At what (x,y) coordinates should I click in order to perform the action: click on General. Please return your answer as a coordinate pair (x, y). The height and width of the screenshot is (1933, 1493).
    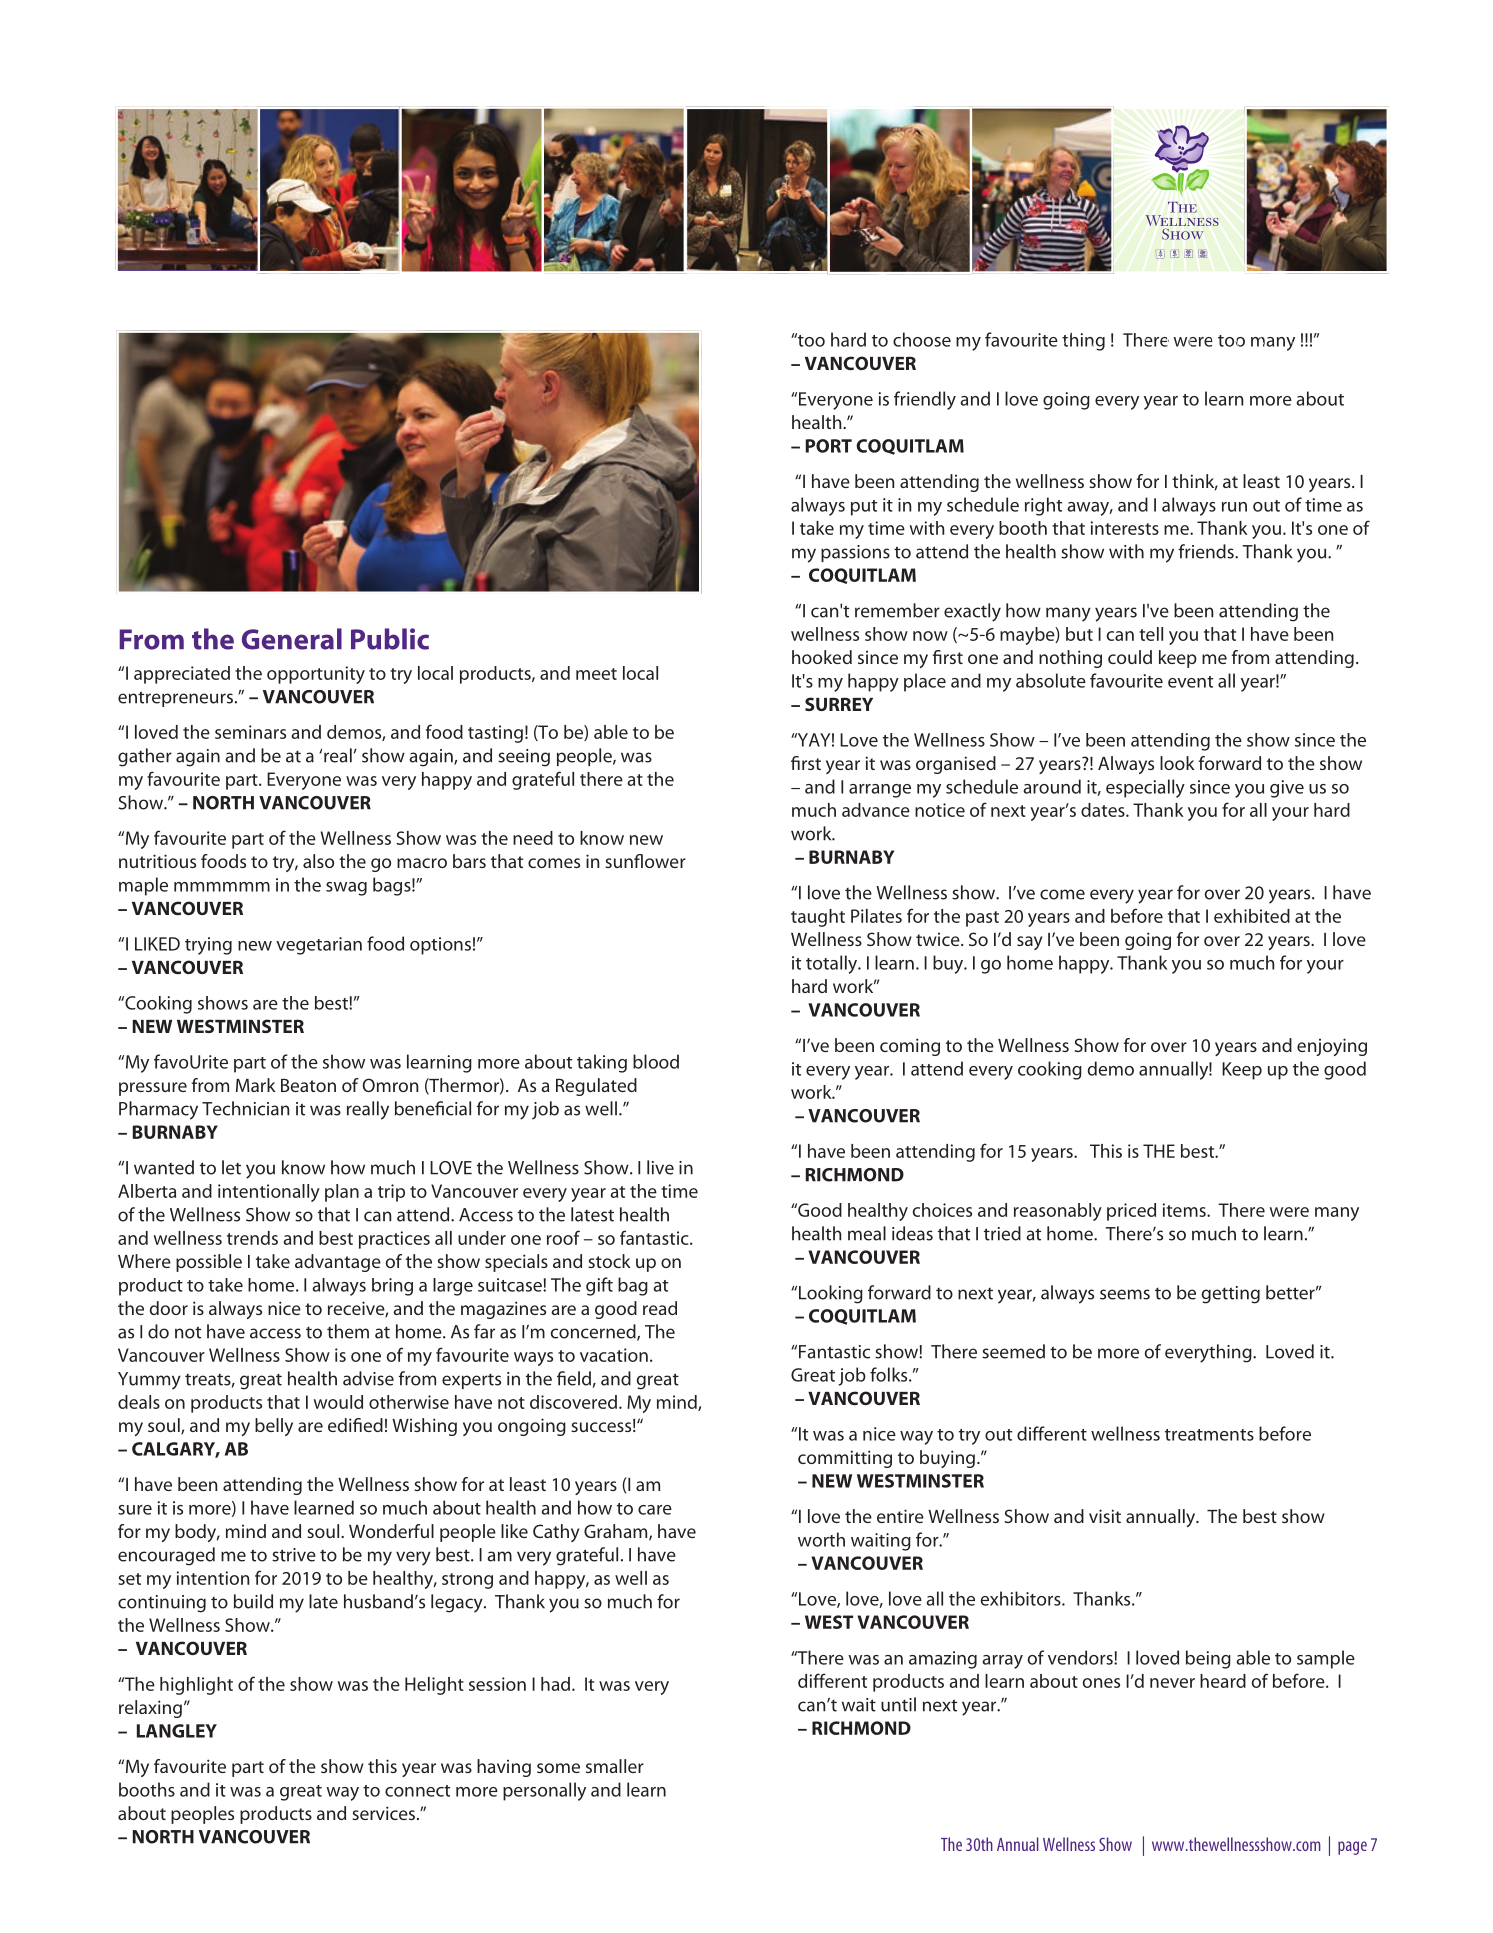
    Looking at the image, I should click on (292, 639).
